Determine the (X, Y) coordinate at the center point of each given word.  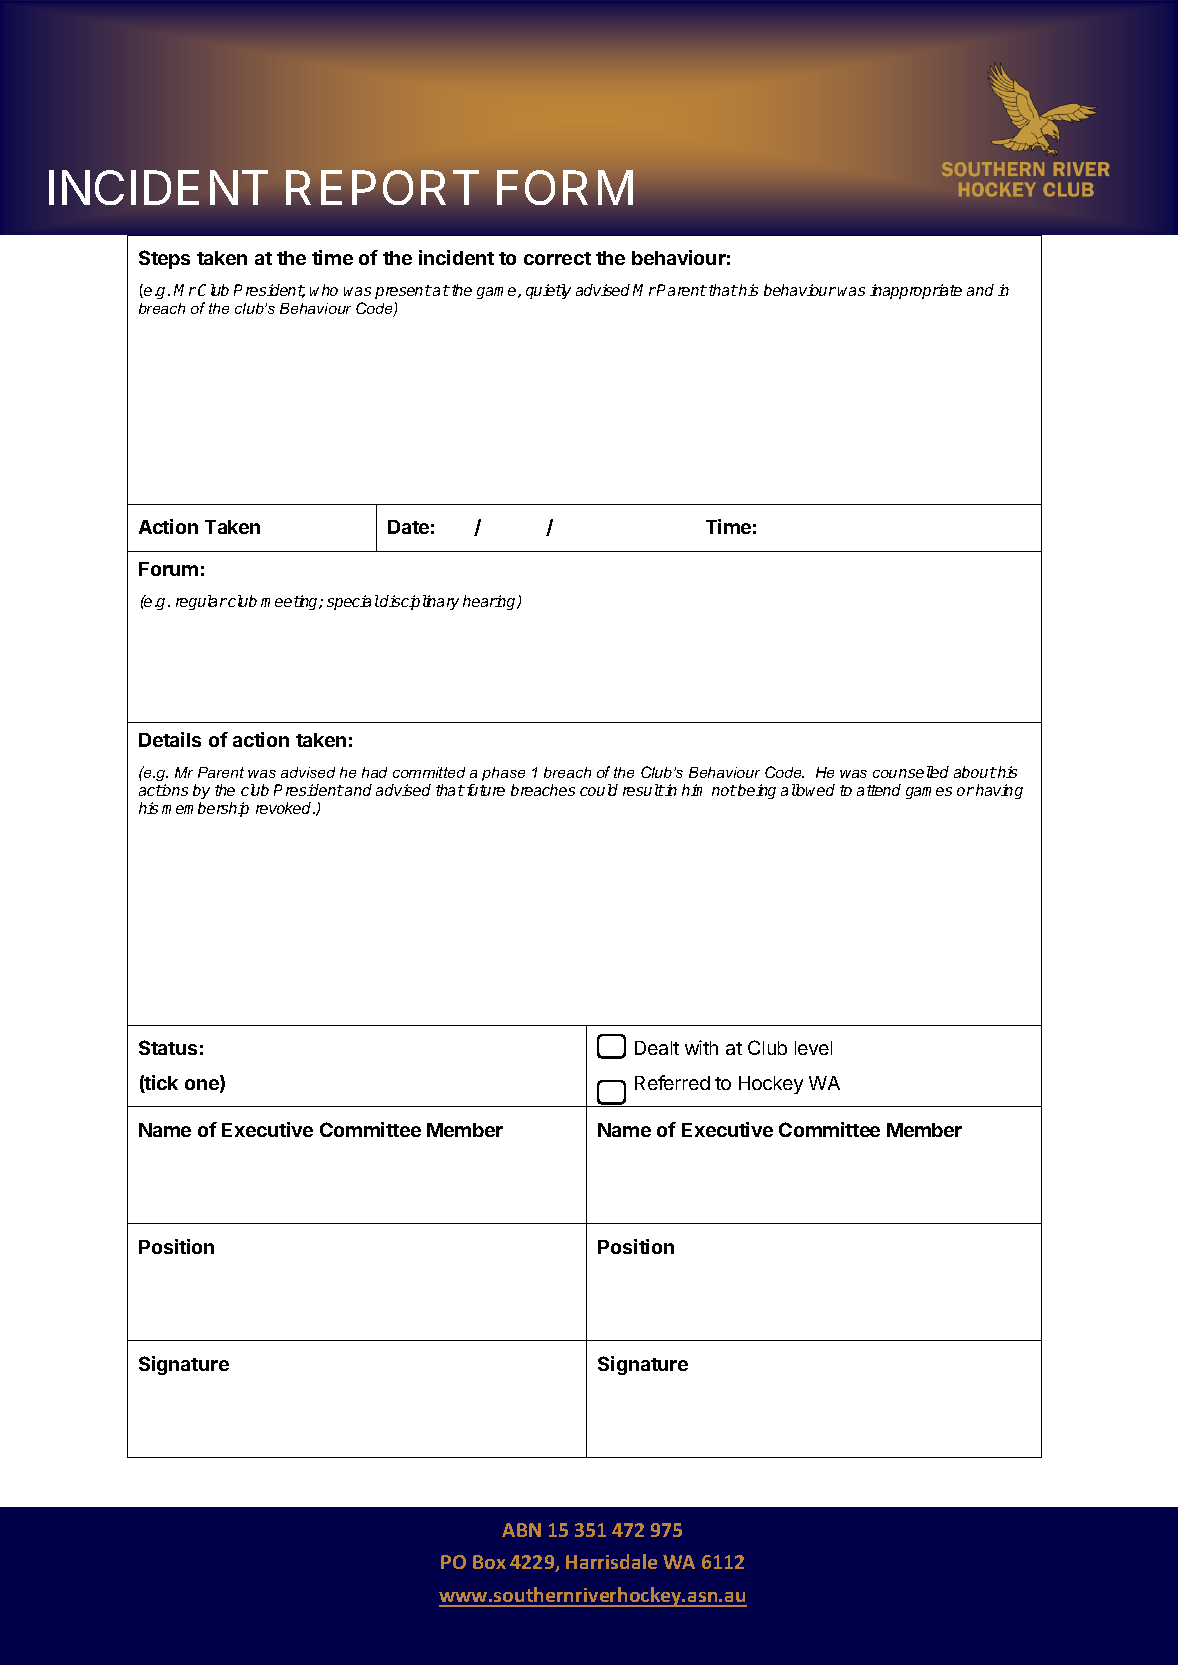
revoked (285, 808)
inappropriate (916, 291)
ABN (521, 1530)
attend (879, 790)
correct (557, 258)
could (599, 790)
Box (489, 1562)
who (324, 290)
